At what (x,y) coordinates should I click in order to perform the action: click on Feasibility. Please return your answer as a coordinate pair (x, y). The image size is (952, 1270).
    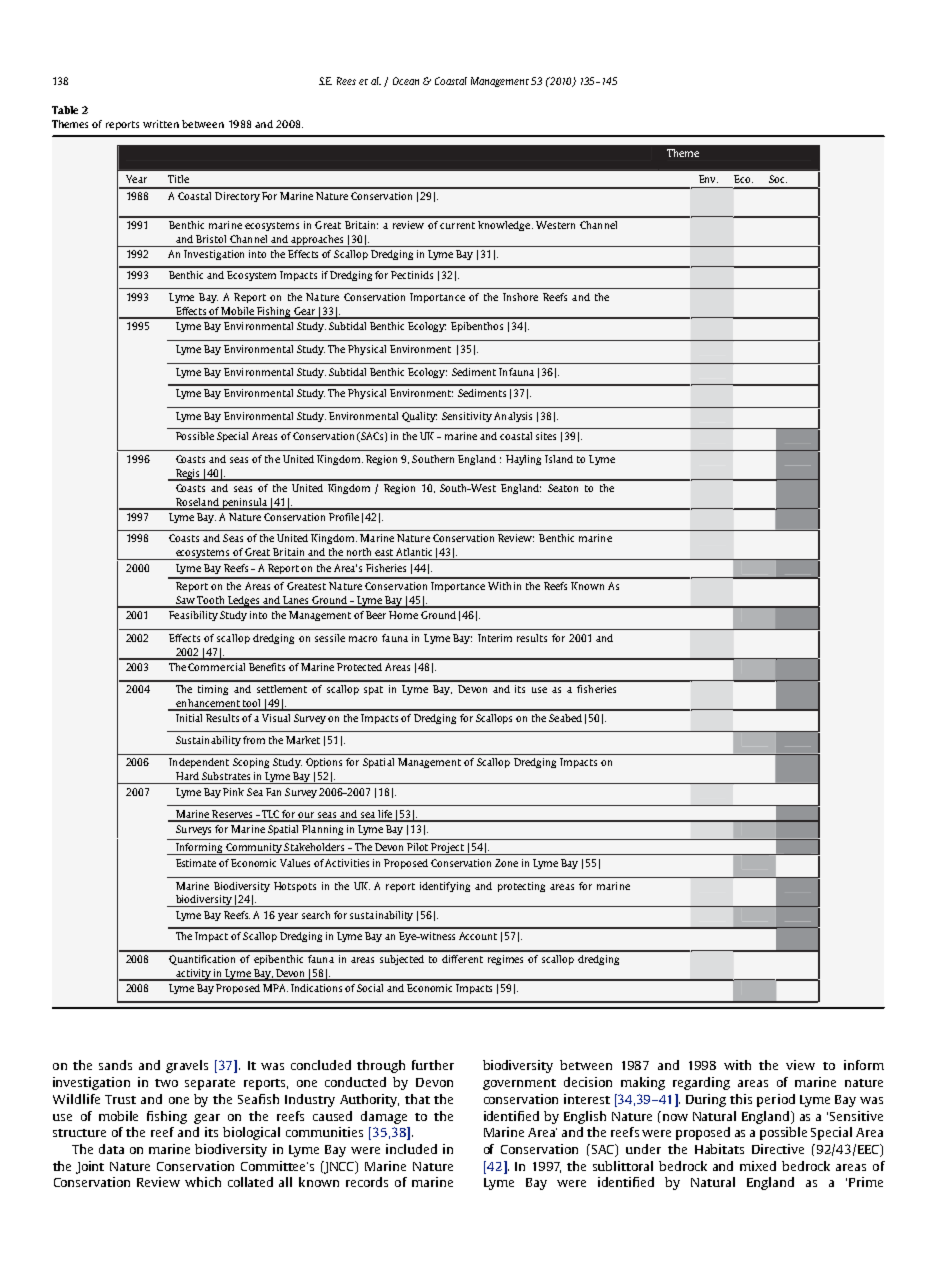
    Looking at the image, I should click on (193, 616).
